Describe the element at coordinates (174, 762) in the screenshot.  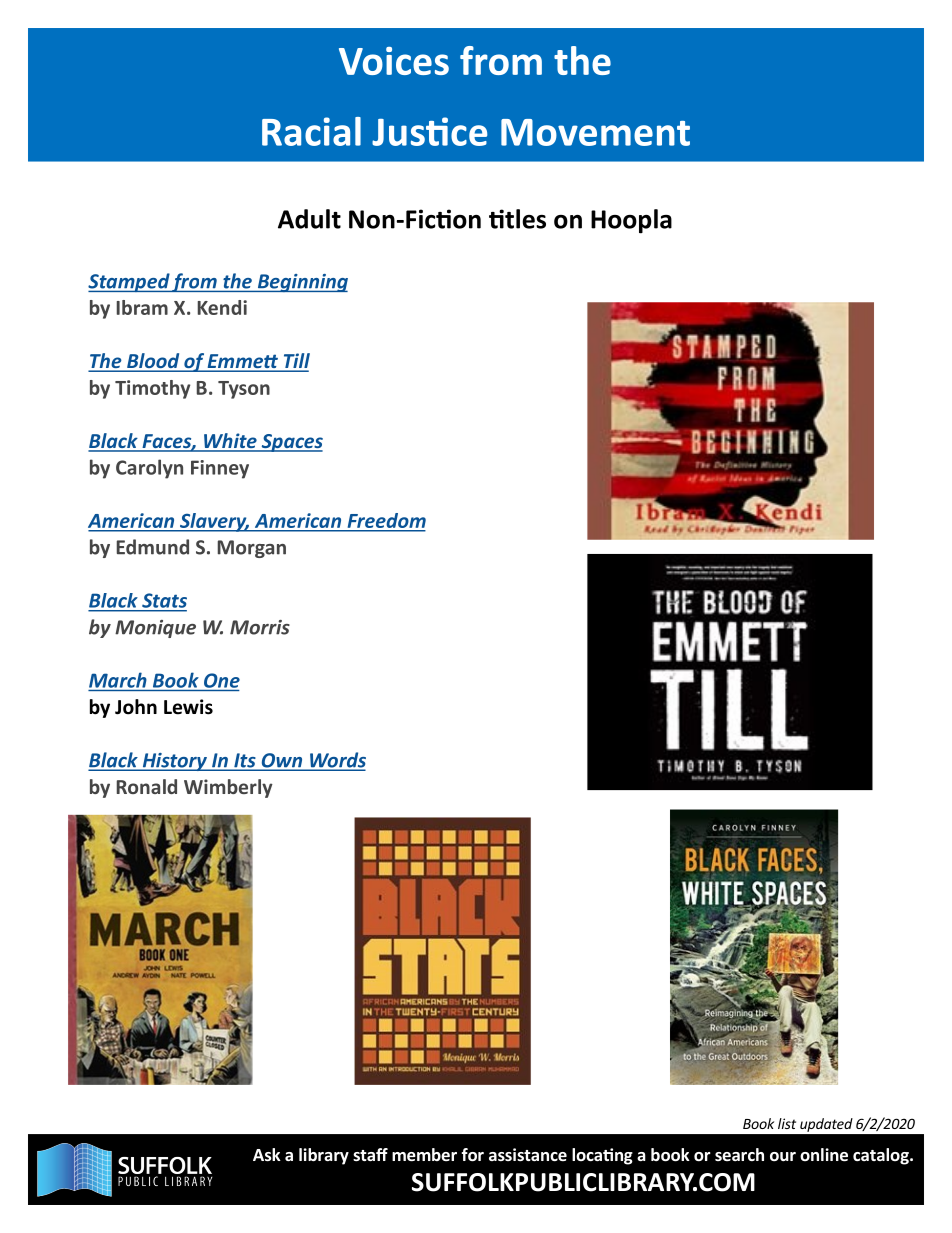
I see `History` at that location.
